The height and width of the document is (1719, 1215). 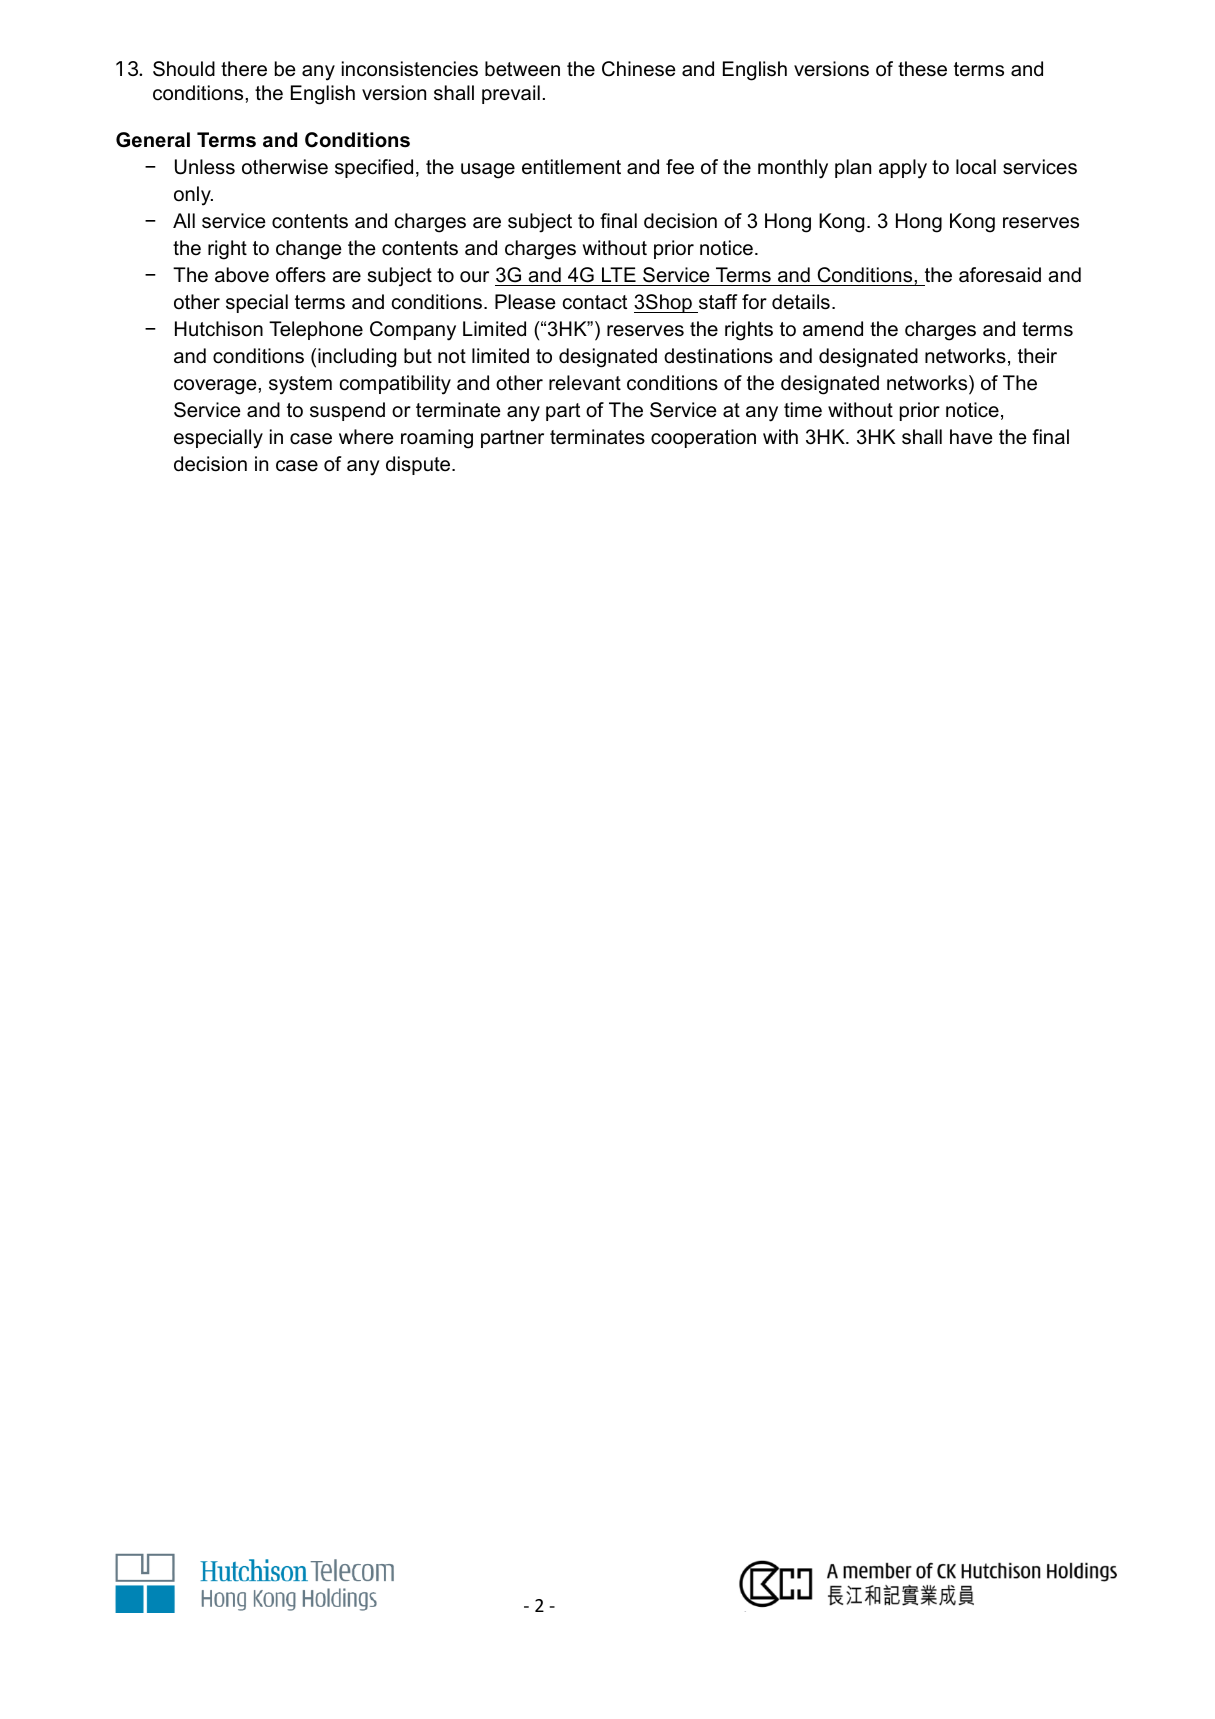 I want to click on these, so click(x=922, y=69).
